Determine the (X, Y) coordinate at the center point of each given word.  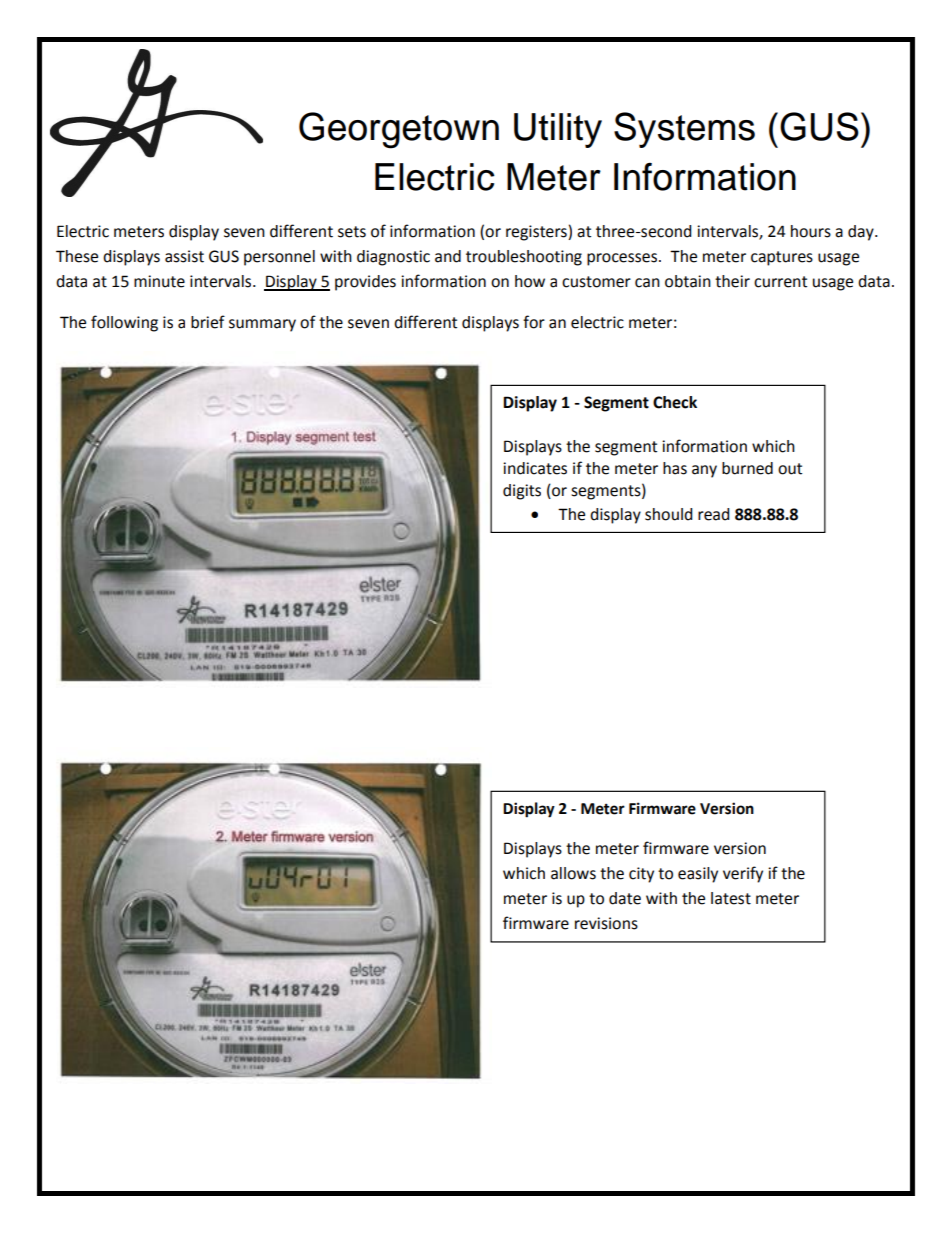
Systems (684, 130)
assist (184, 256)
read (714, 514)
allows (573, 873)
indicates (535, 468)
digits (522, 492)
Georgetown (399, 130)
